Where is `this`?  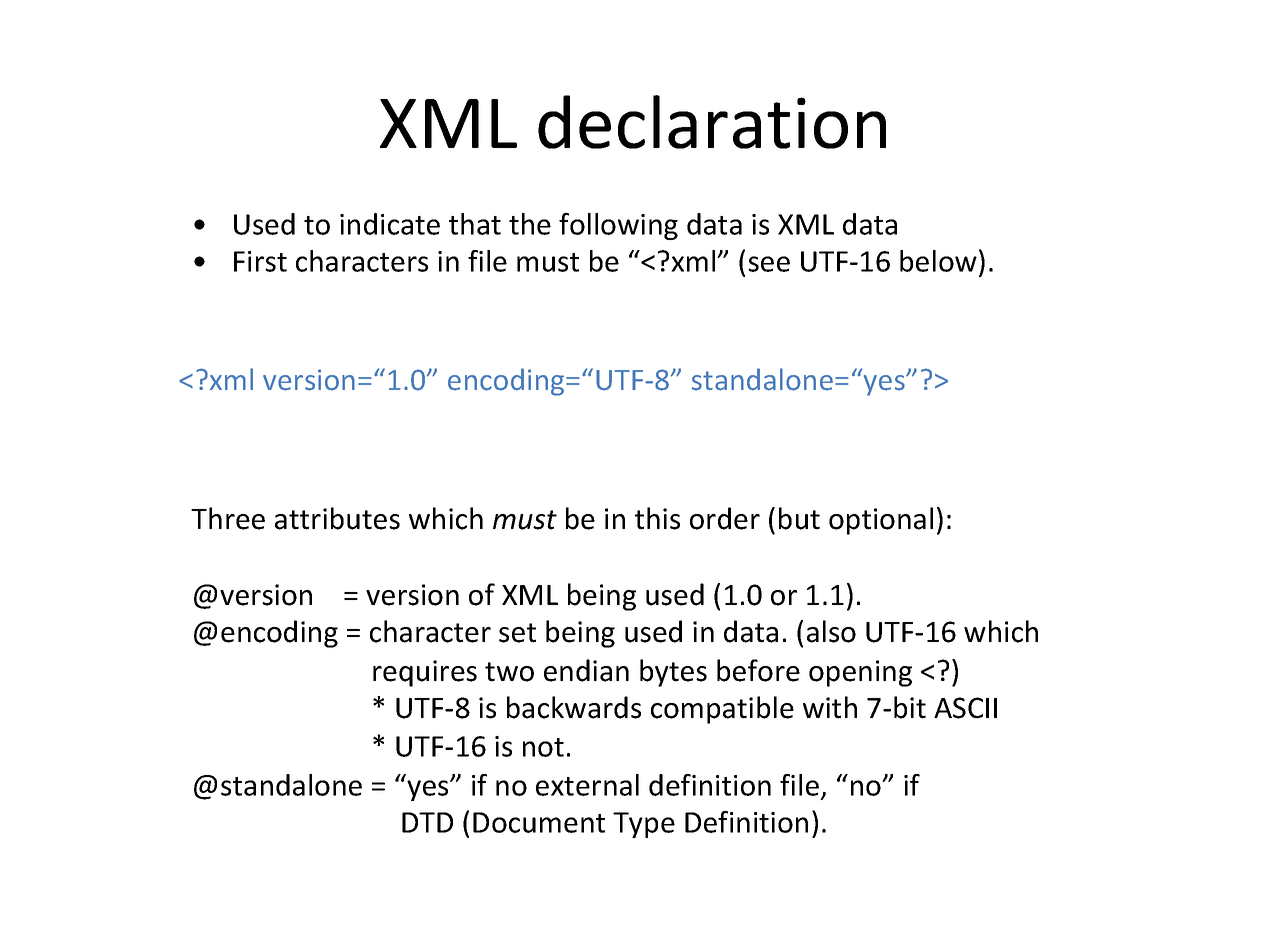
this is located at coordinates (657, 518).
